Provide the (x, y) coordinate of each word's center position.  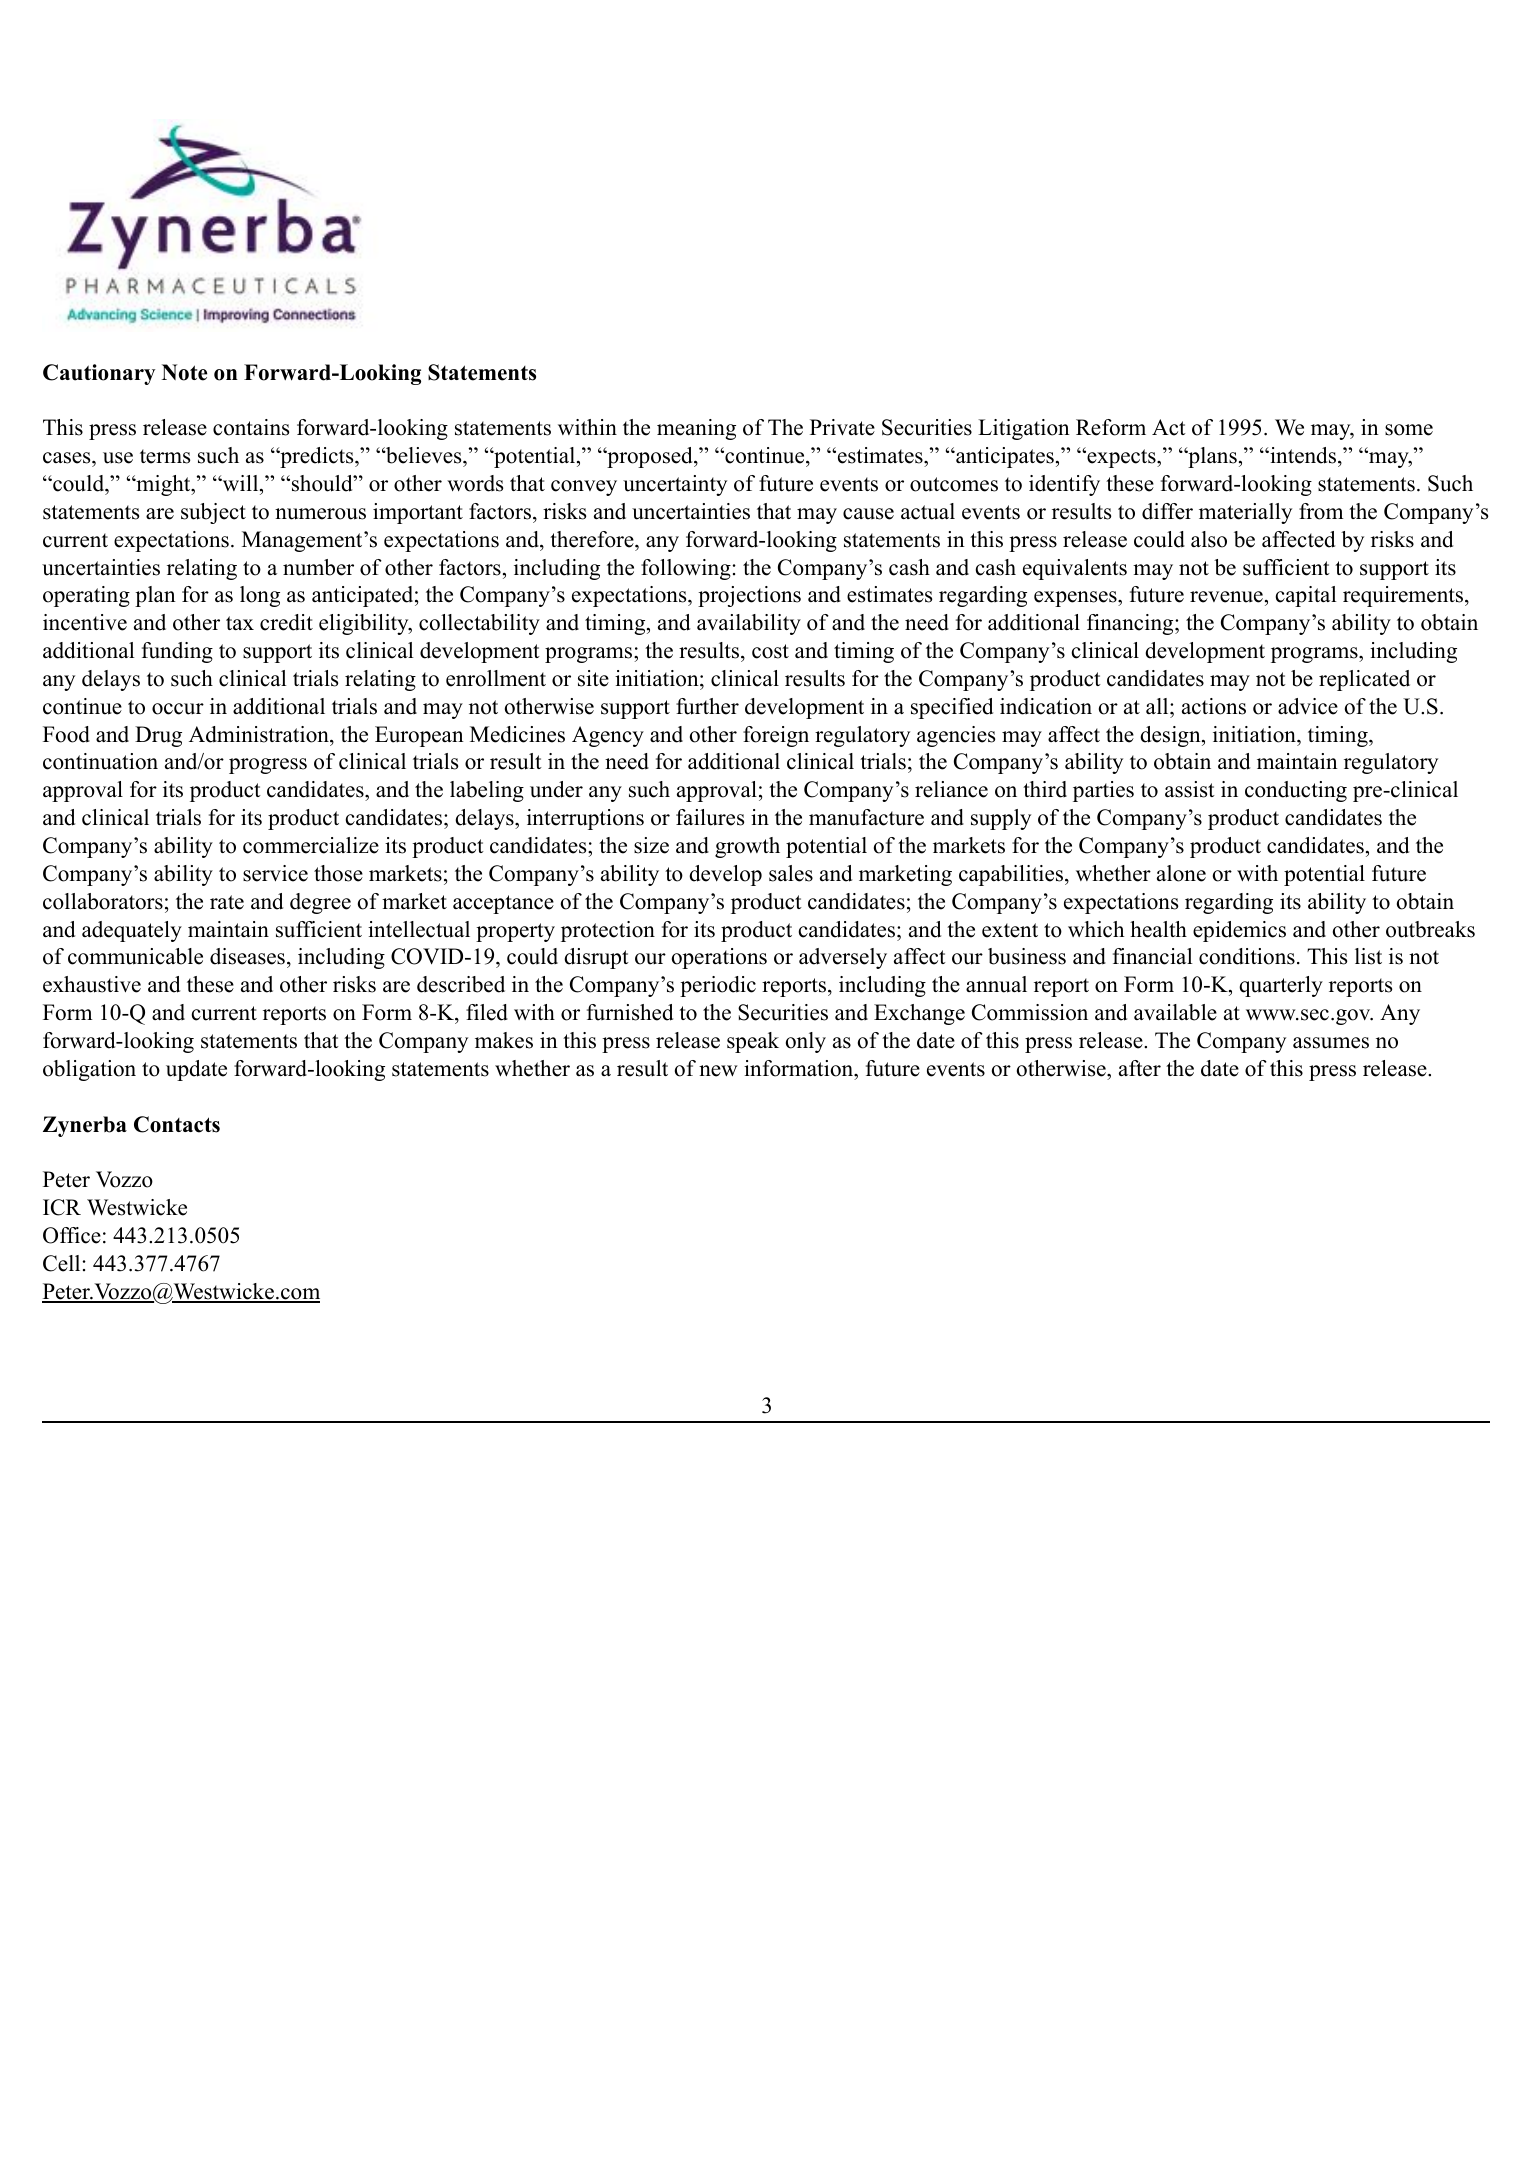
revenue (1226, 597)
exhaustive (92, 984)
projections (749, 596)
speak (753, 1042)
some (1409, 430)
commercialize (311, 845)
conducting (1296, 791)
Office (72, 1235)
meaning (696, 429)
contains (251, 427)
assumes (1331, 1043)
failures (710, 817)
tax (240, 623)
